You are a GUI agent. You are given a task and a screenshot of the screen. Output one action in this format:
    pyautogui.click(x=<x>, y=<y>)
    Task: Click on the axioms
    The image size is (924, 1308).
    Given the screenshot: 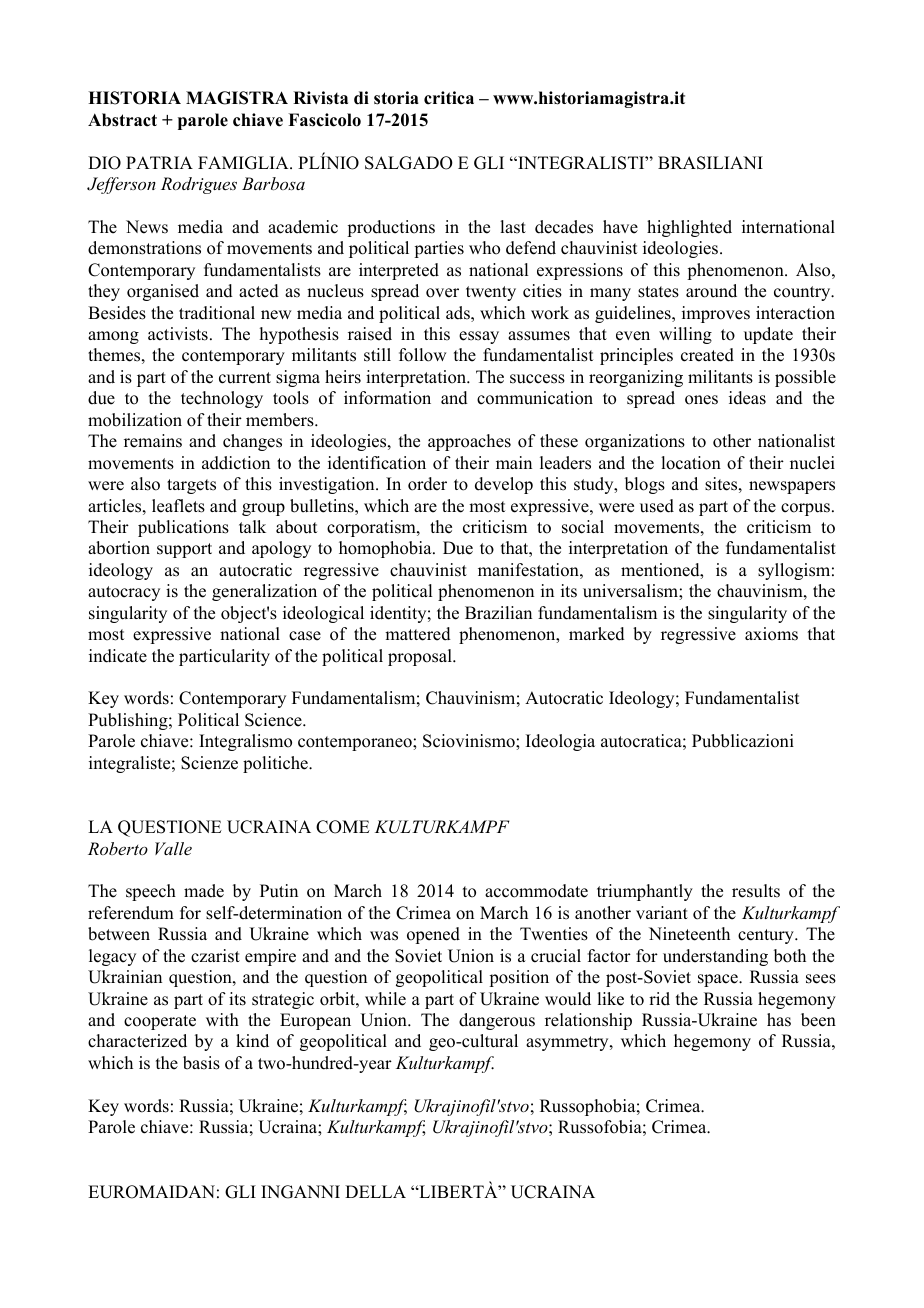 What is the action you would take?
    pyautogui.click(x=771, y=634)
